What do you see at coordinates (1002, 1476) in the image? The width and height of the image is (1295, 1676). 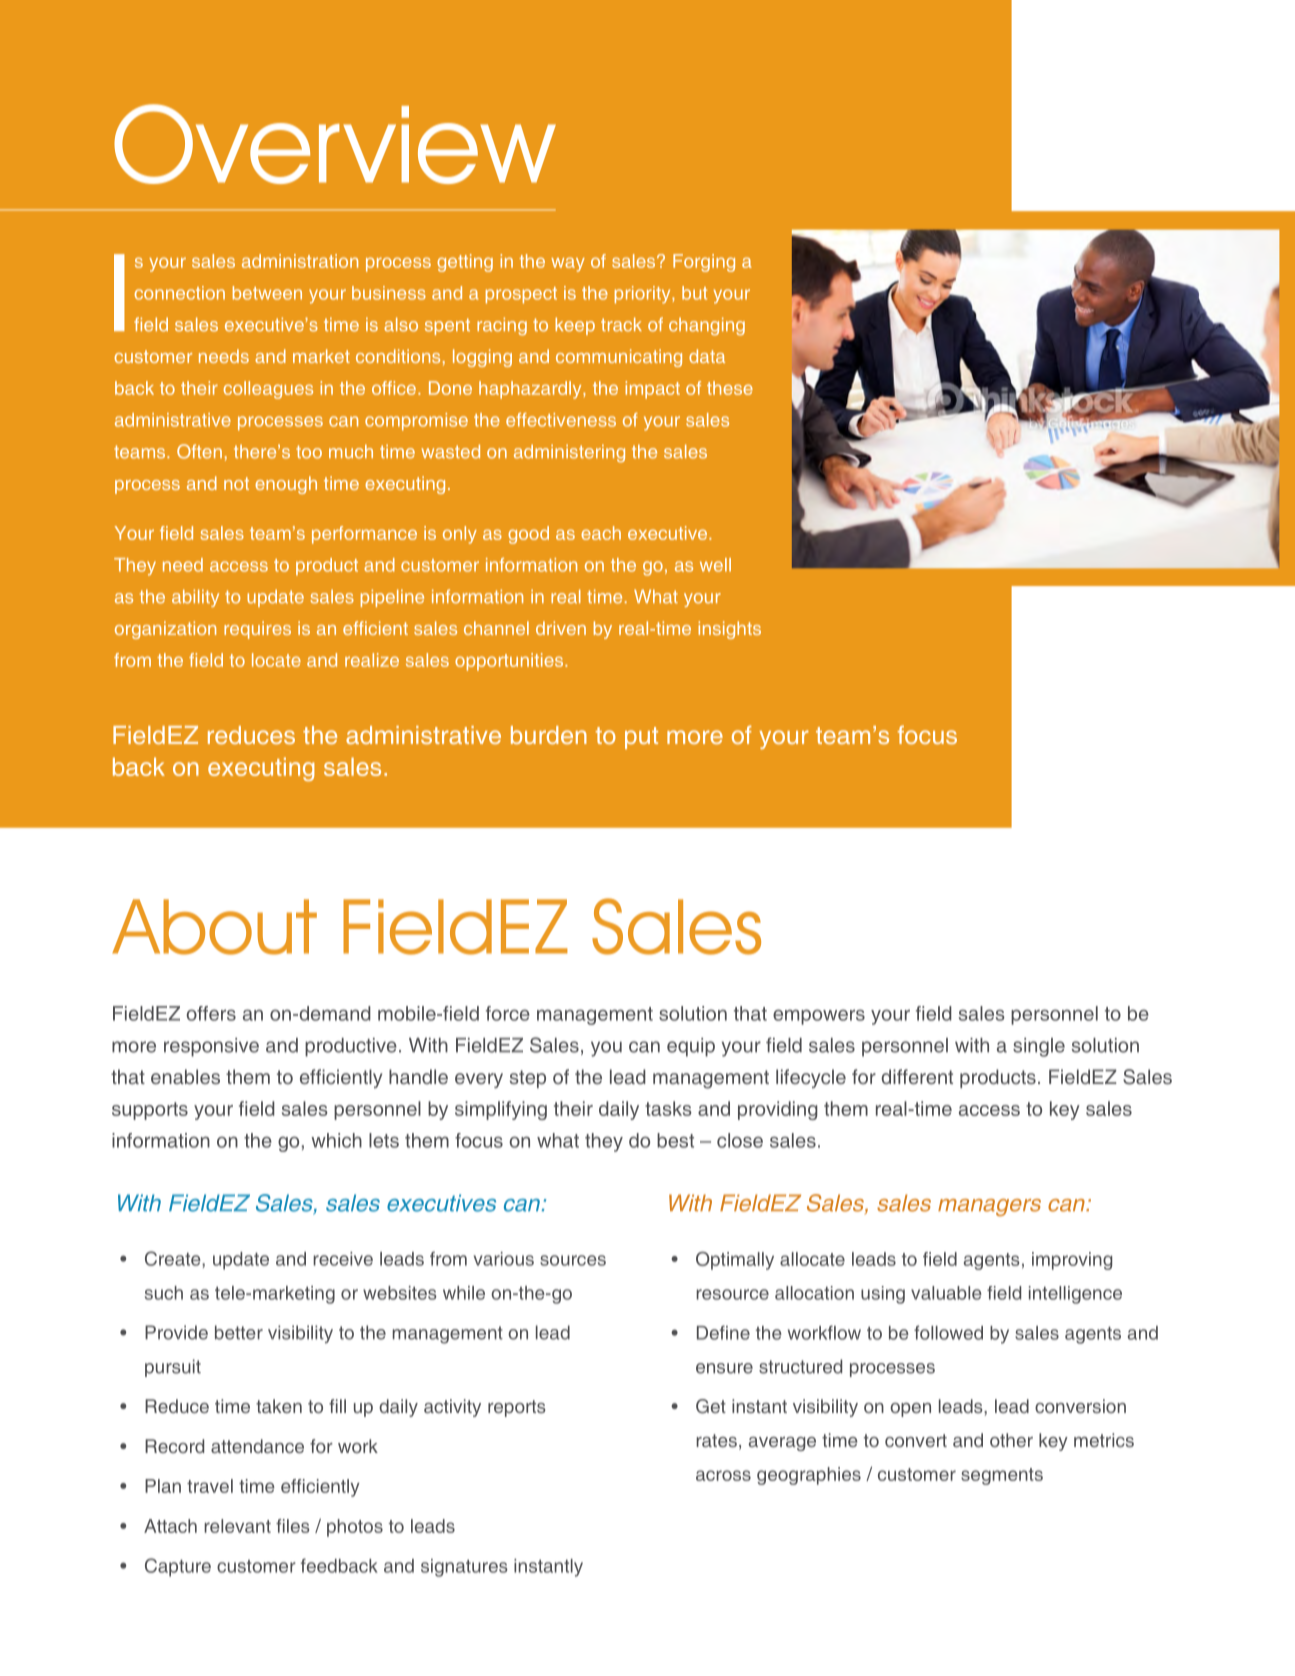 I see `segments` at bounding box center [1002, 1476].
